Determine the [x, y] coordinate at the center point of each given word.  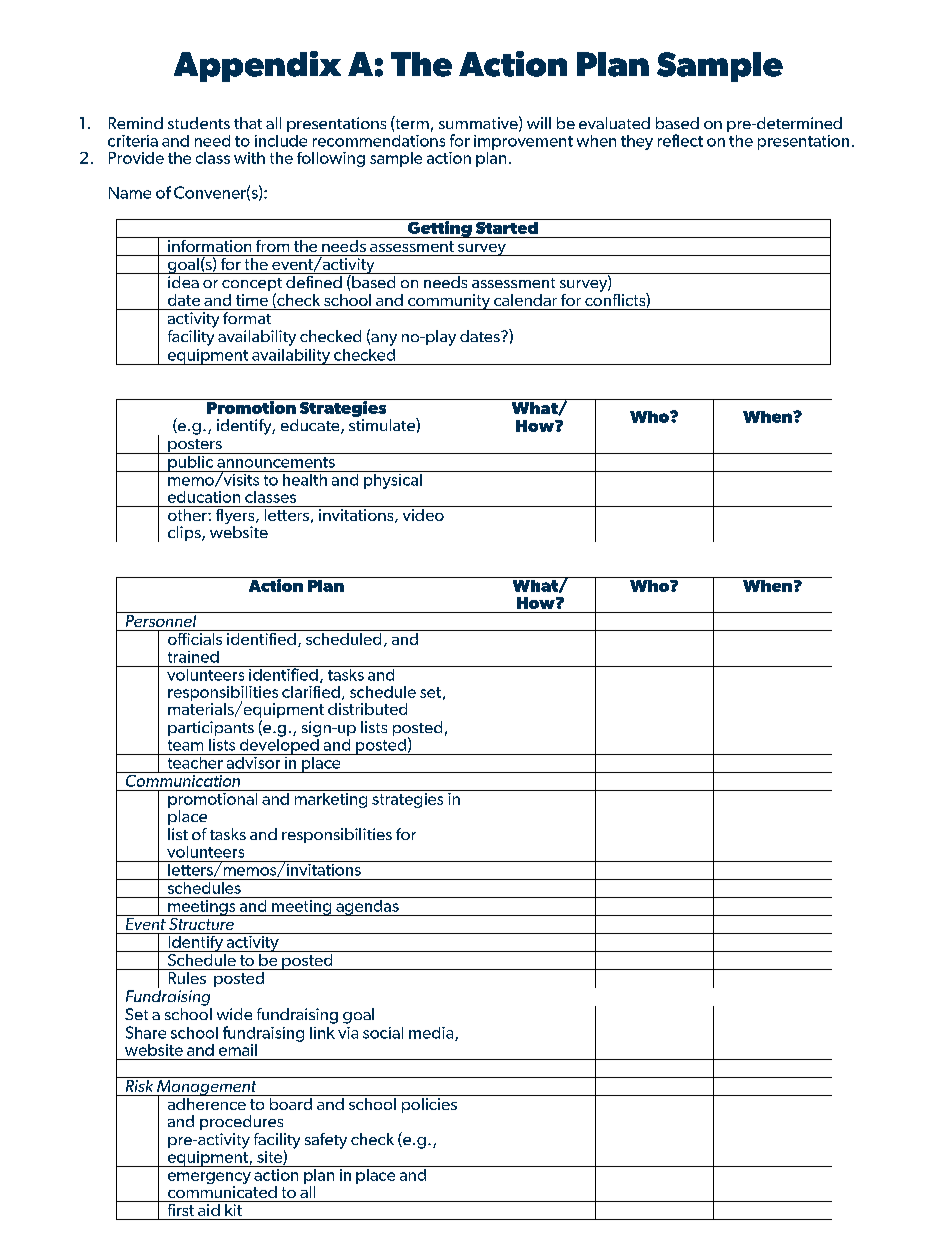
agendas [367, 906]
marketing [331, 799]
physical [392, 480]
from [273, 244]
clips [185, 533]
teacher [195, 761]
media [432, 1034]
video [423, 513]
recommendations [379, 141]
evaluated [614, 123]
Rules [187, 978]
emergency [209, 1179]
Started [507, 226]
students [199, 123]
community [449, 302]
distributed [367, 709]
